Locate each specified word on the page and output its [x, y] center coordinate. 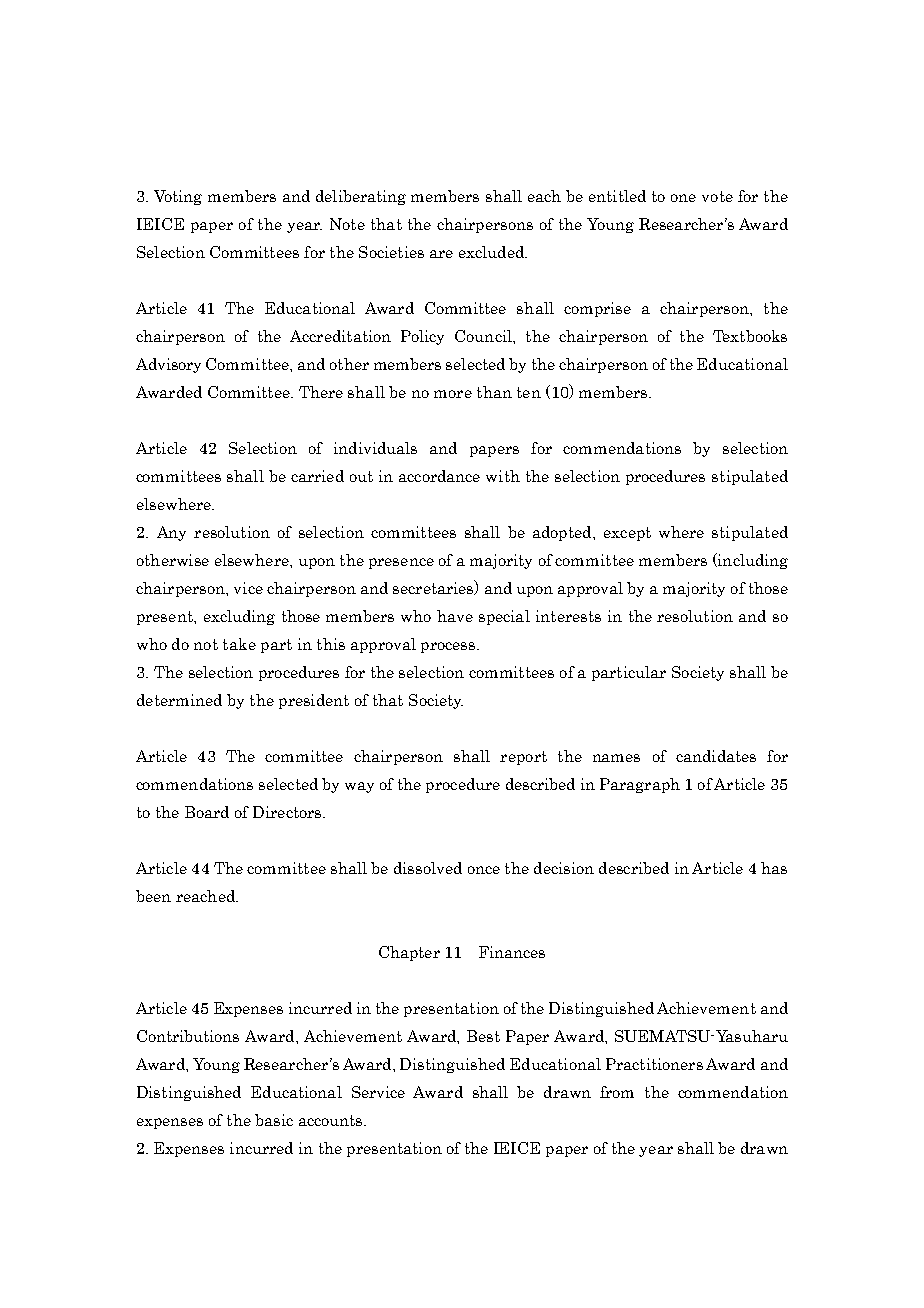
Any [171, 533]
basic [274, 1120]
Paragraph [640, 785]
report [523, 758]
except [627, 534]
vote [717, 196]
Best [483, 1036]
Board [207, 812]
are [441, 254]
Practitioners [654, 1064]
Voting [178, 197]
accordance [439, 476]
